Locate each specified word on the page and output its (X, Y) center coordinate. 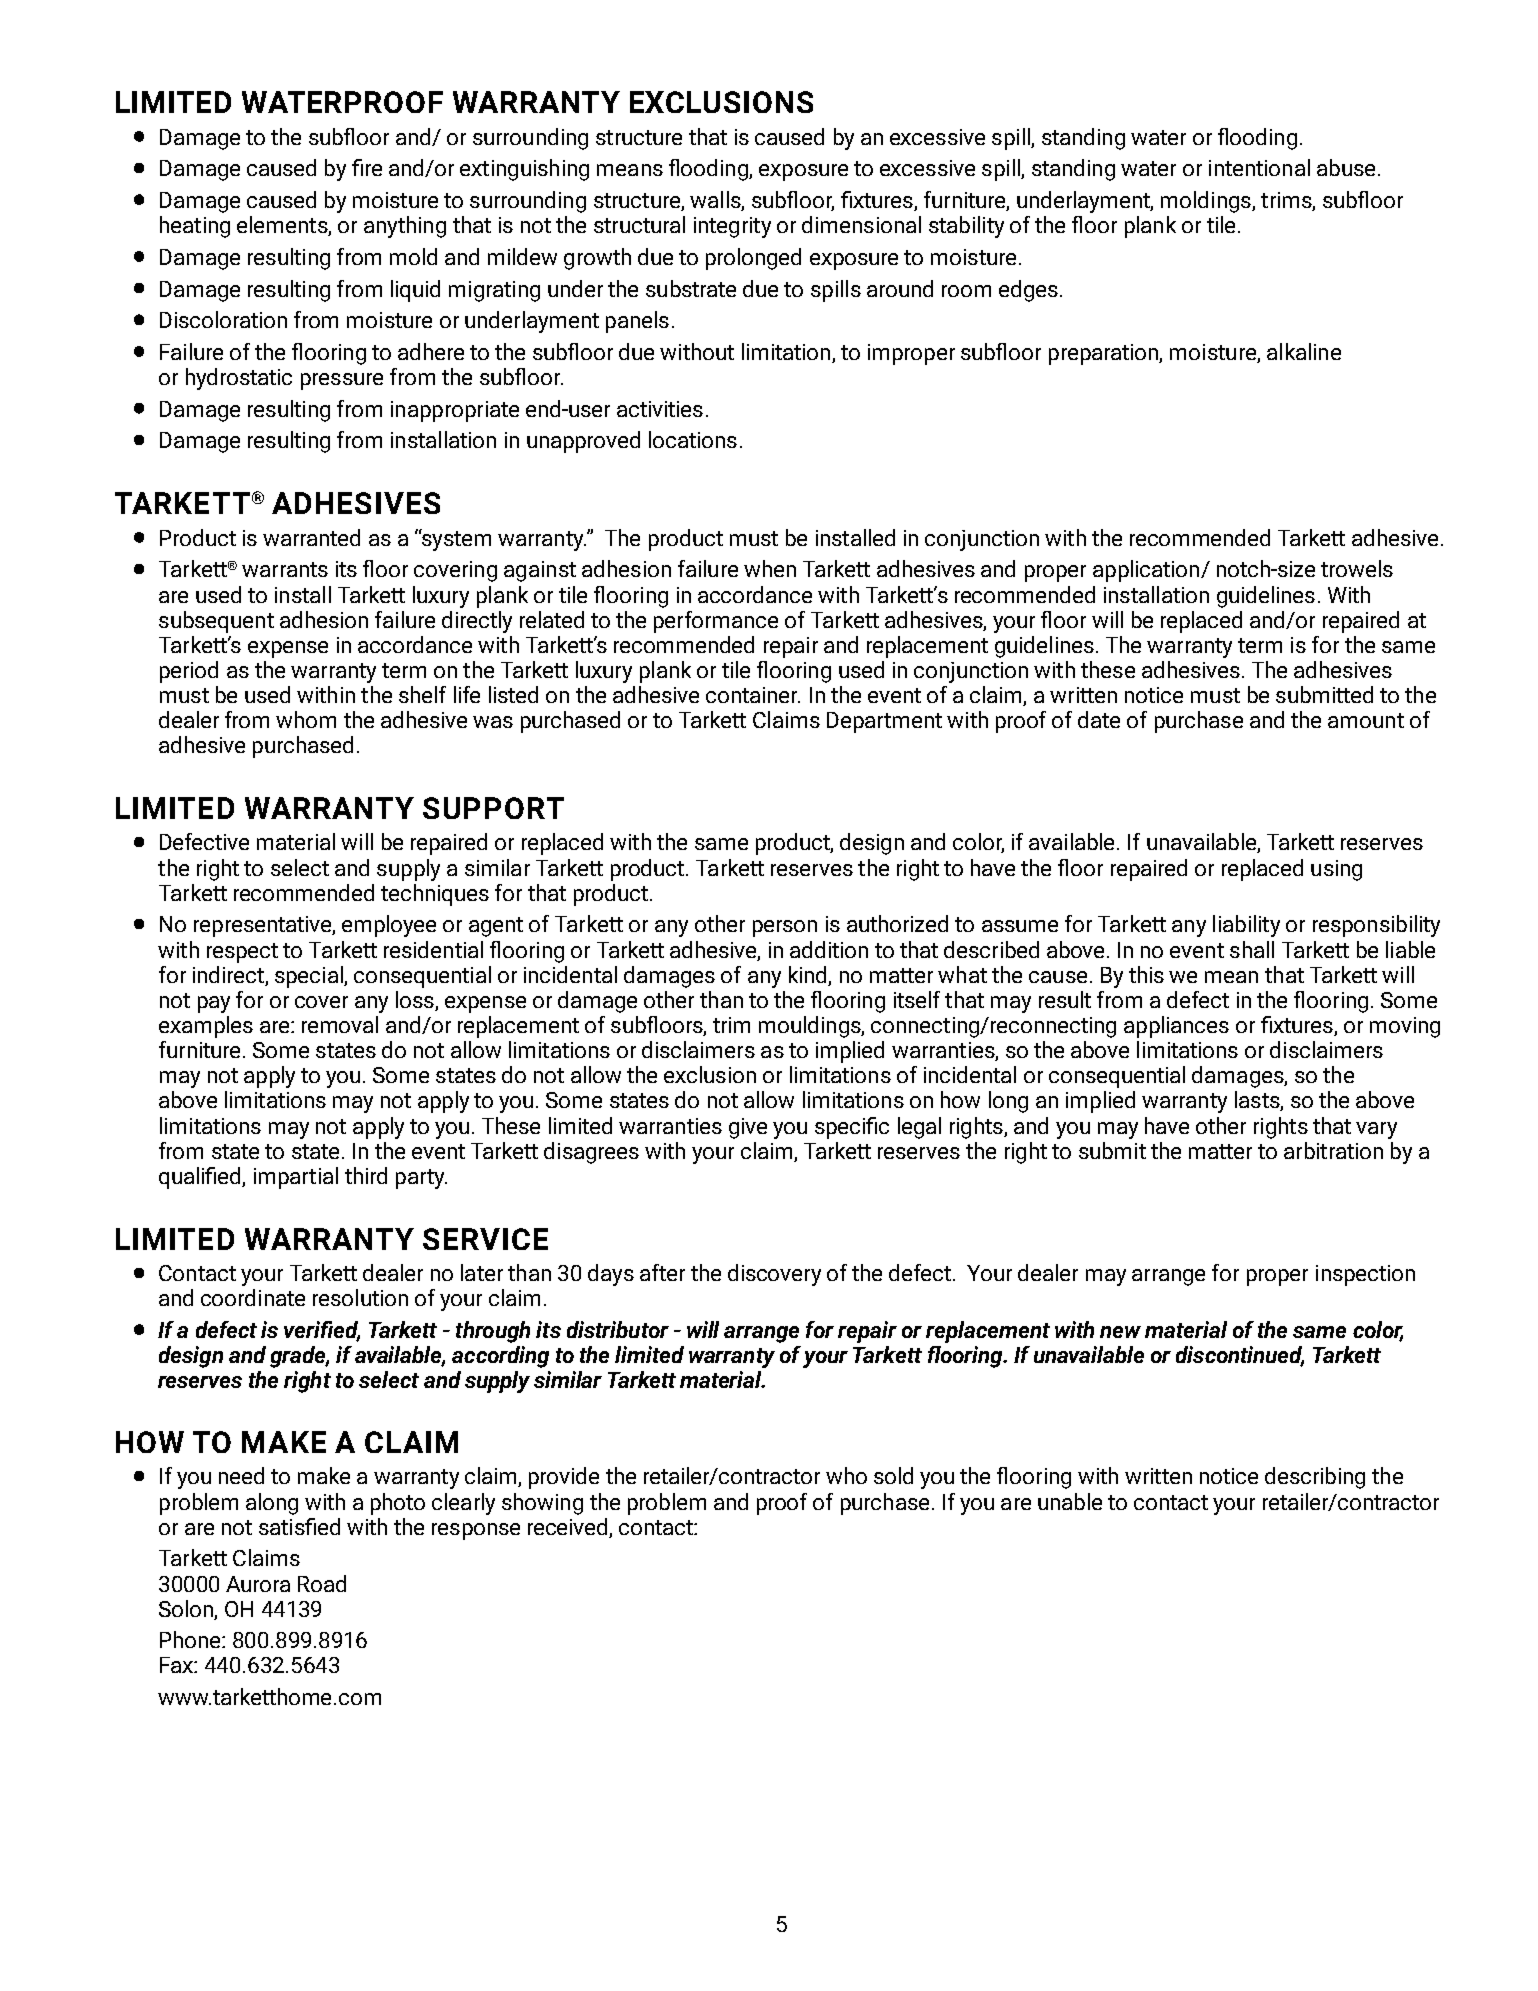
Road (322, 1583)
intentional (1259, 167)
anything (405, 227)
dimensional (861, 224)
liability (1246, 926)
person (785, 928)
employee (389, 926)
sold (893, 1475)
